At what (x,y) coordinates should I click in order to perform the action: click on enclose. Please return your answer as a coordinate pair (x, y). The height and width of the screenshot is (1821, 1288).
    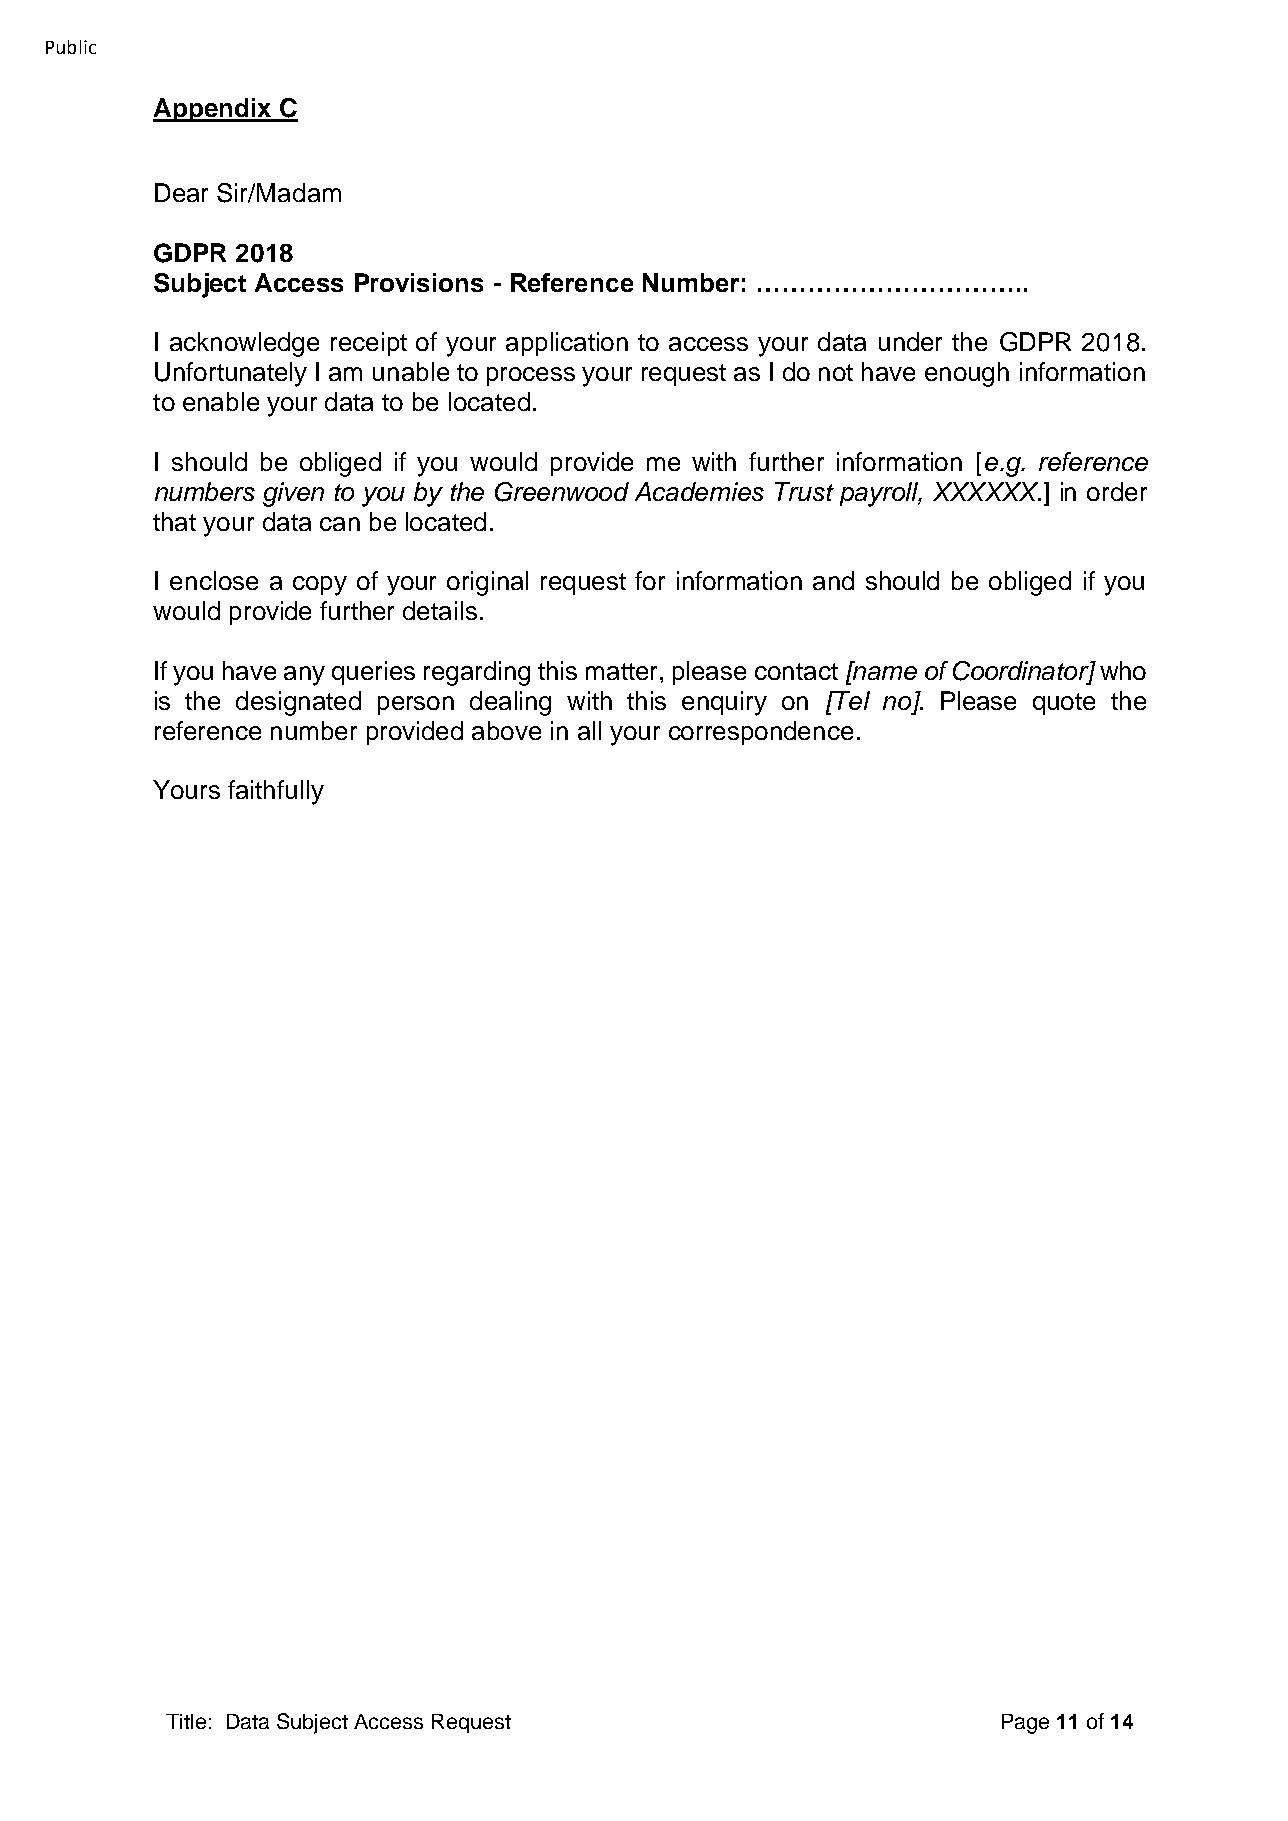
    Looking at the image, I should click on (214, 580).
